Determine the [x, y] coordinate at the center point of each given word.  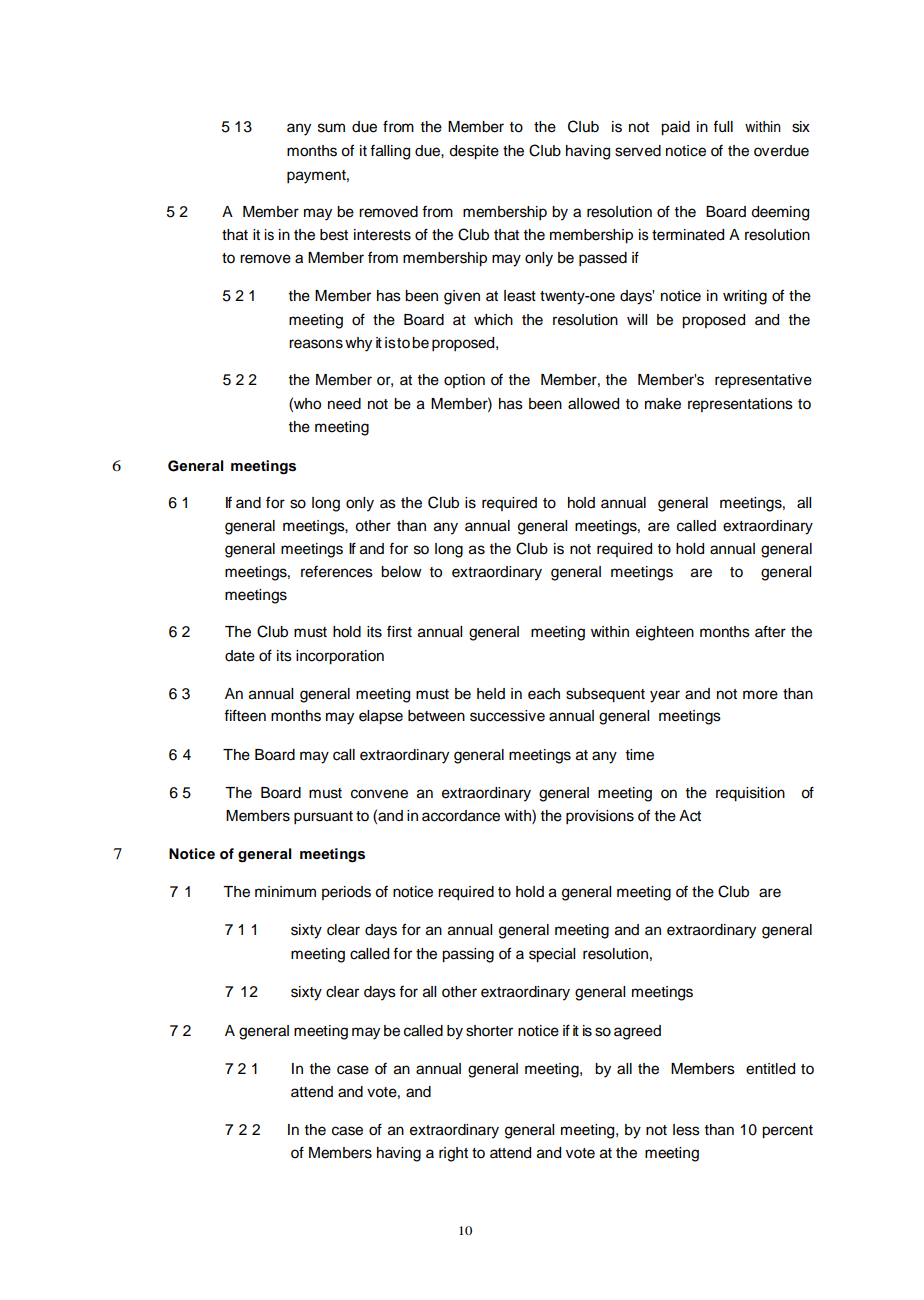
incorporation [340, 657]
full [723, 127]
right [453, 1154]
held [491, 694]
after [770, 631]
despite [474, 152]
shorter [489, 1031]
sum [331, 128]
